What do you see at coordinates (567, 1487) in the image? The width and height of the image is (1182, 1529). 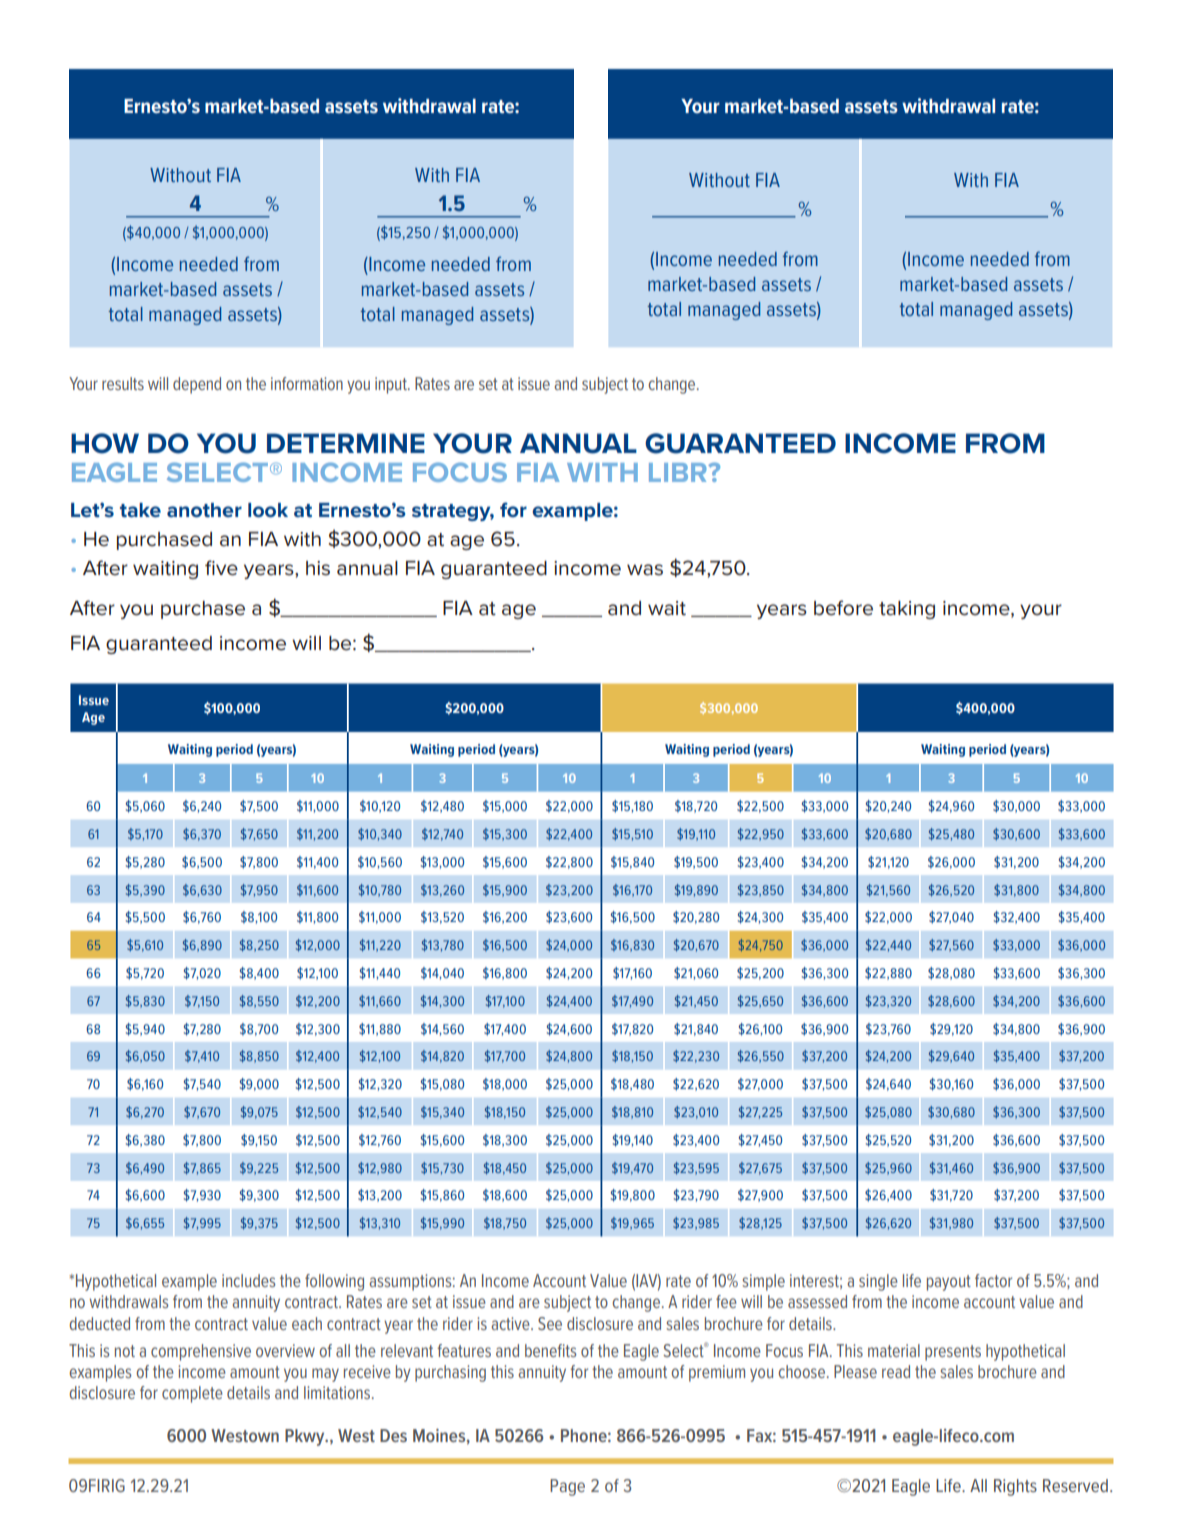 I see `Page` at bounding box center [567, 1487].
